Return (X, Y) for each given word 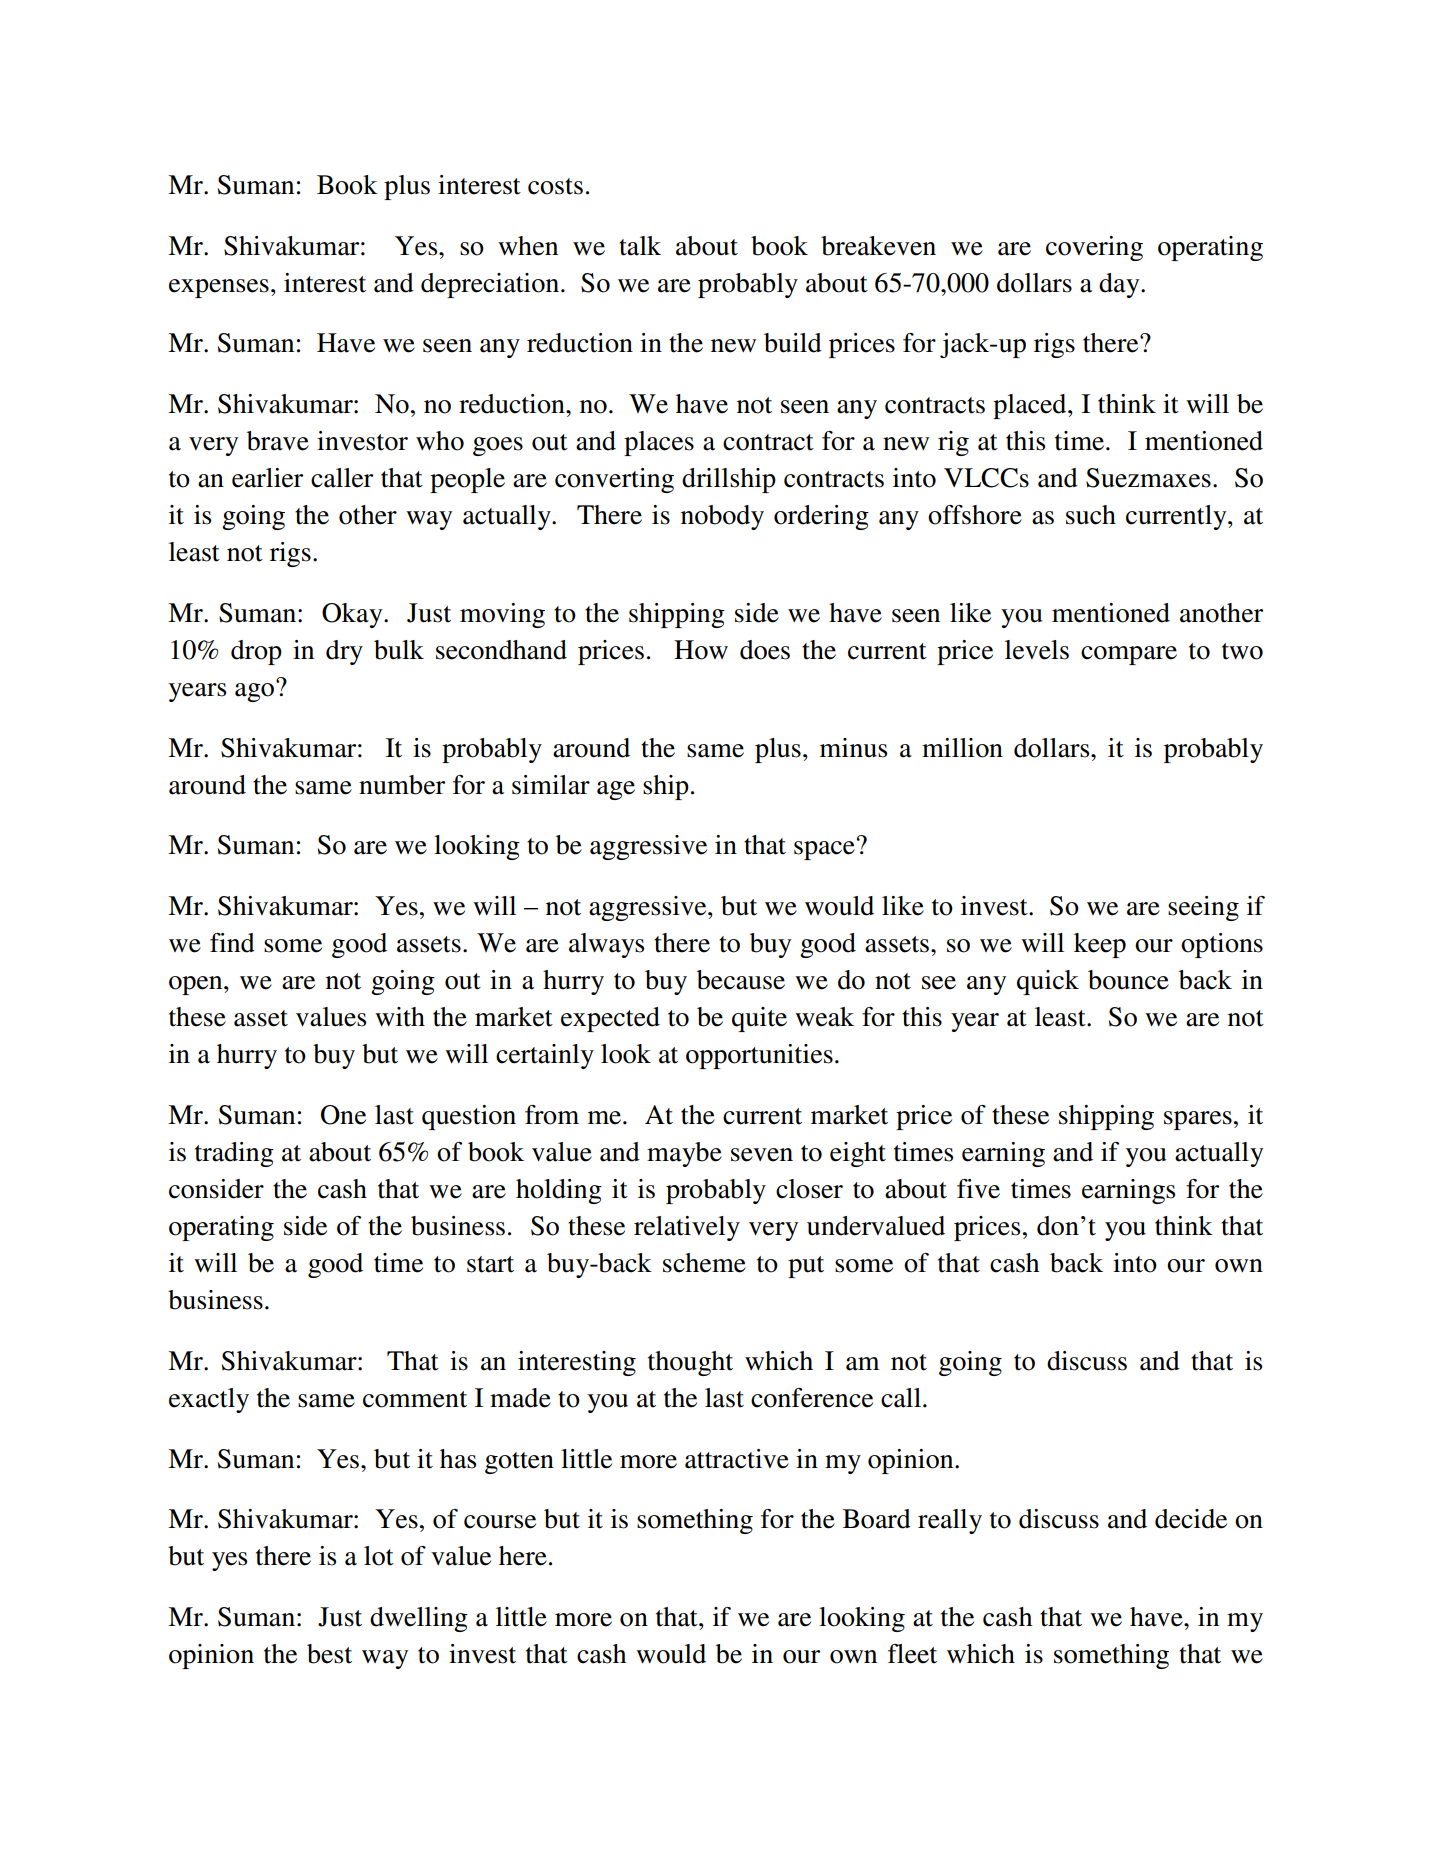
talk (640, 246)
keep (1100, 945)
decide (1191, 1519)
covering (1094, 248)
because (741, 980)
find (232, 943)
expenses (219, 288)
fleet (912, 1654)
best (329, 1654)
